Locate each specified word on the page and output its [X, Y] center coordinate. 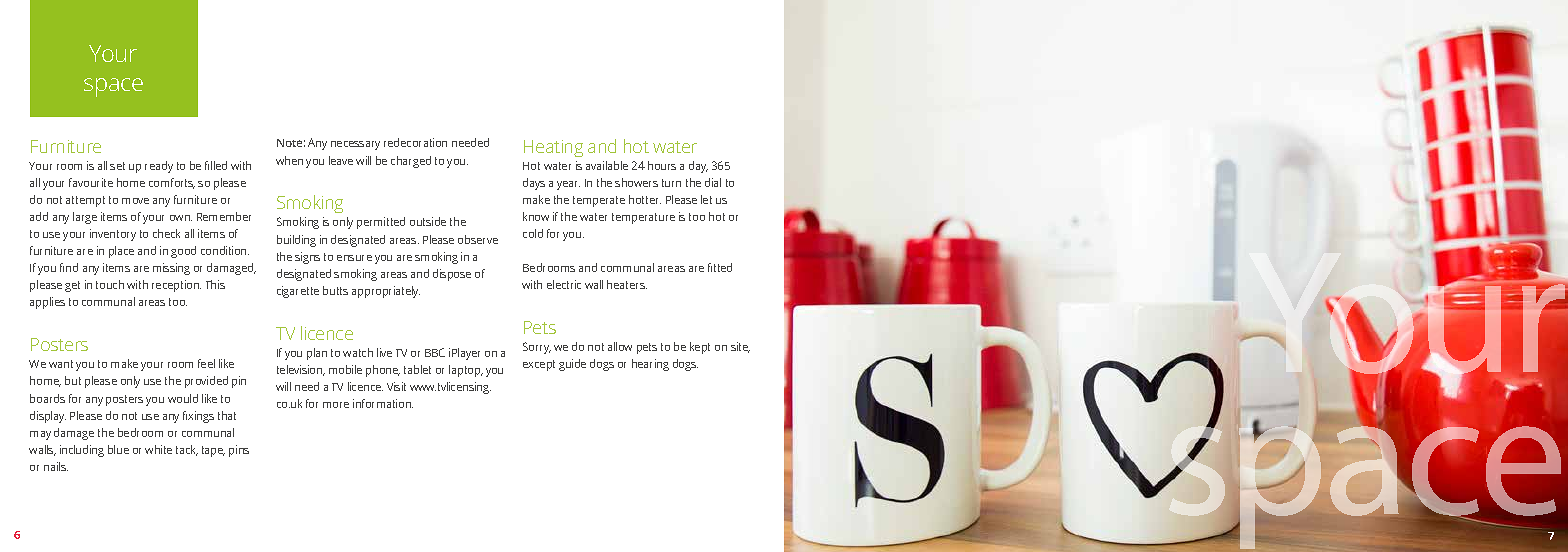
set [117, 166]
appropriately [386, 292]
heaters [627, 284]
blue [118, 449]
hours [662, 165]
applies [47, 303]
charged [411, 162]
